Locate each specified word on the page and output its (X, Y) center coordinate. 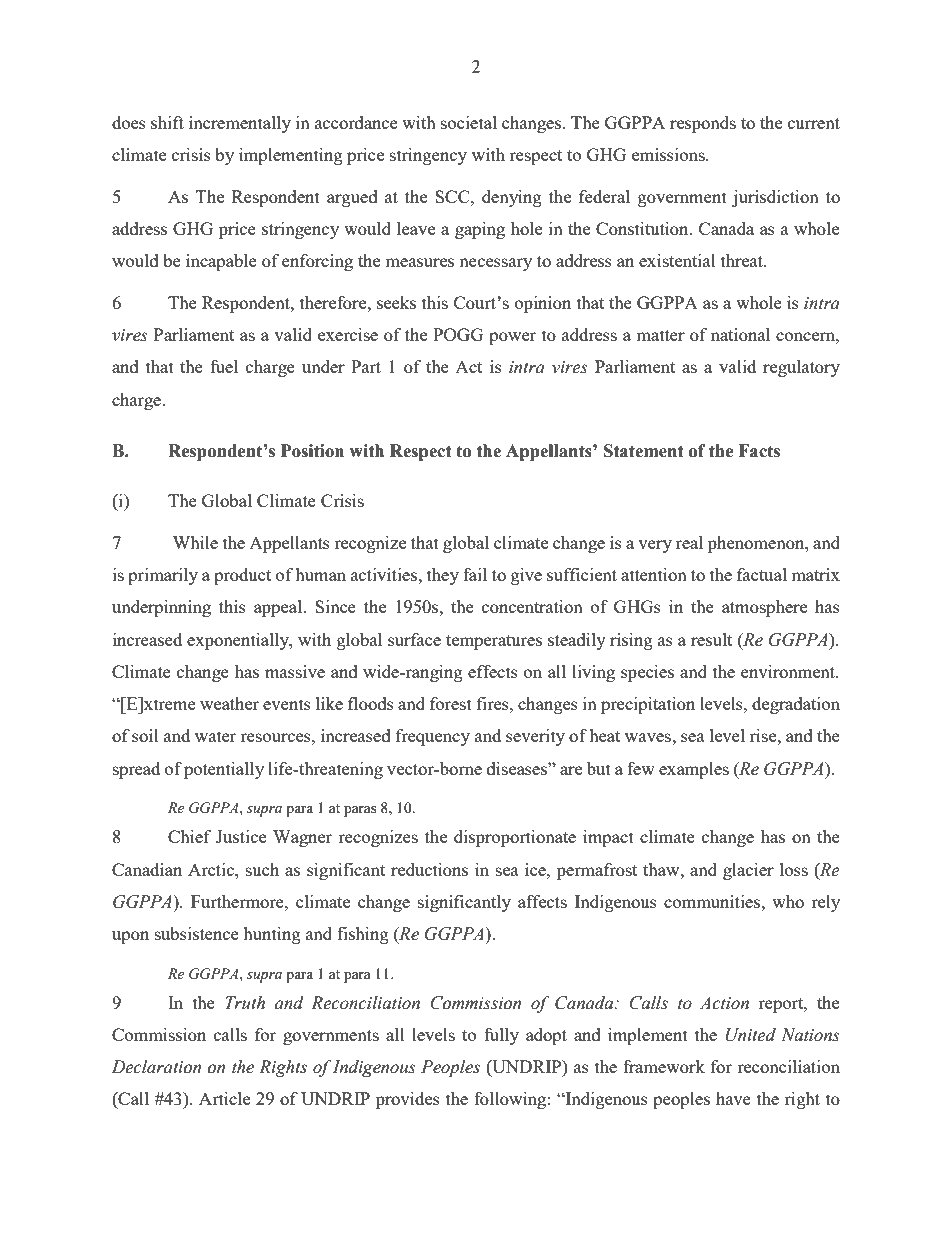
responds (703, 124)
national (740, 334)
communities (713, 901)
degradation (796, 705)
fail (475, 574)
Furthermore (238, 901)
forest (451, 703)
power (512, 338)
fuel (224, 366)
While (195, 542)
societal (469, 122)
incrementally (240, 124)
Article (224, 1098)
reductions (429, 869)
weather (229, 703)
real (689, 542)
